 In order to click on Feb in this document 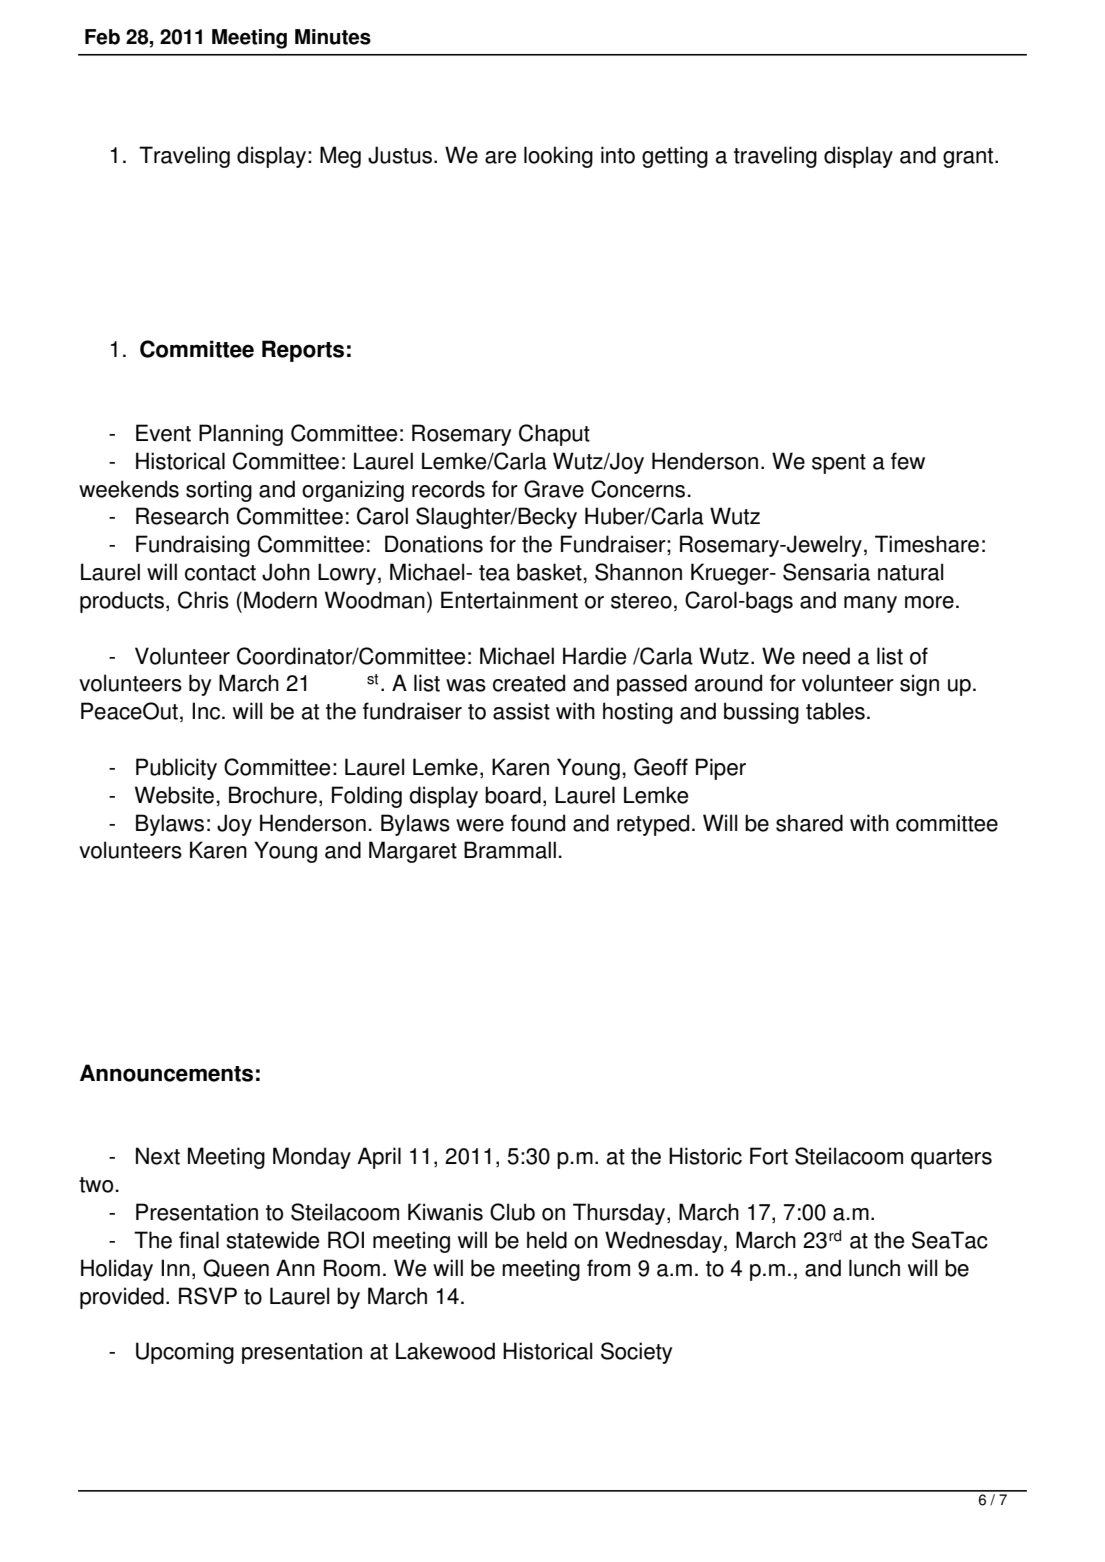, I will do `click(102, 37)`.
